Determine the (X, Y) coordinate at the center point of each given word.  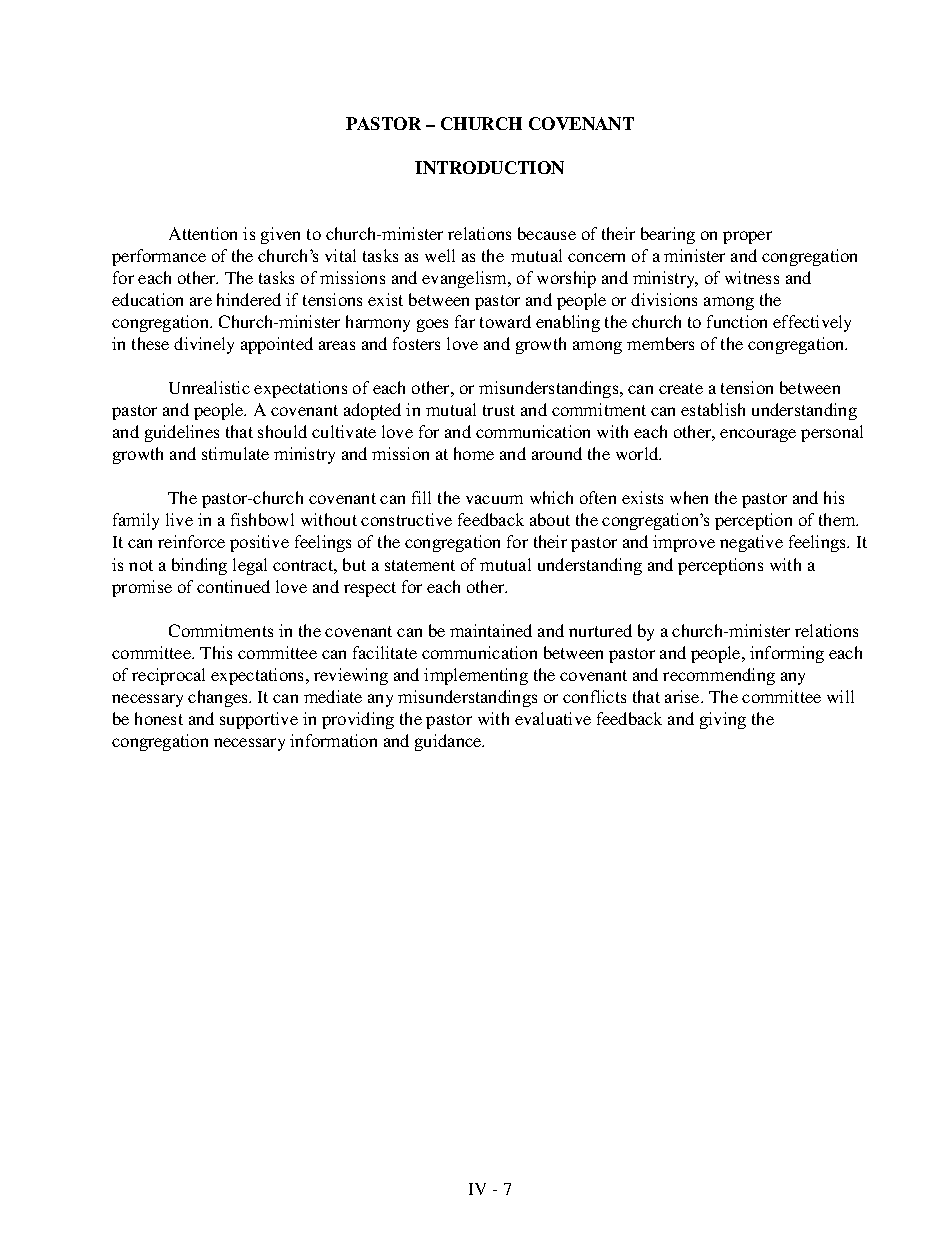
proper (747, 237)
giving (723, 720)
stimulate (235, 453)
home (474, 453)
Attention (203, 233)
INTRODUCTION (489, 167)
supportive (259, 720)
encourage (758, 435)
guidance (449, 742)
